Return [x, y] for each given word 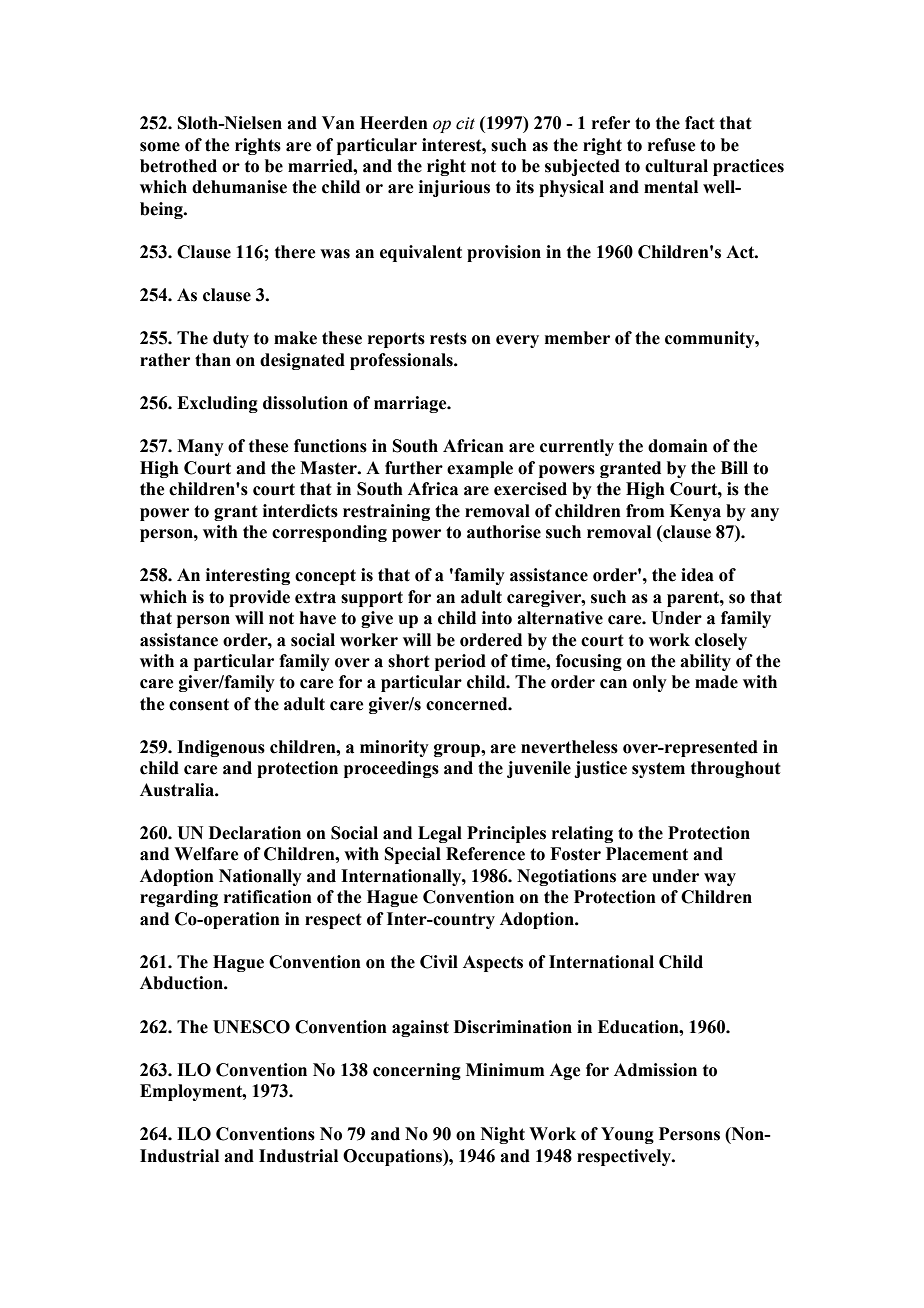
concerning [417, 1071]
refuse [672, 145]
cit [465, 123]
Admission [655, 1070]
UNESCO [251, 1027]
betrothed [178, 166]
